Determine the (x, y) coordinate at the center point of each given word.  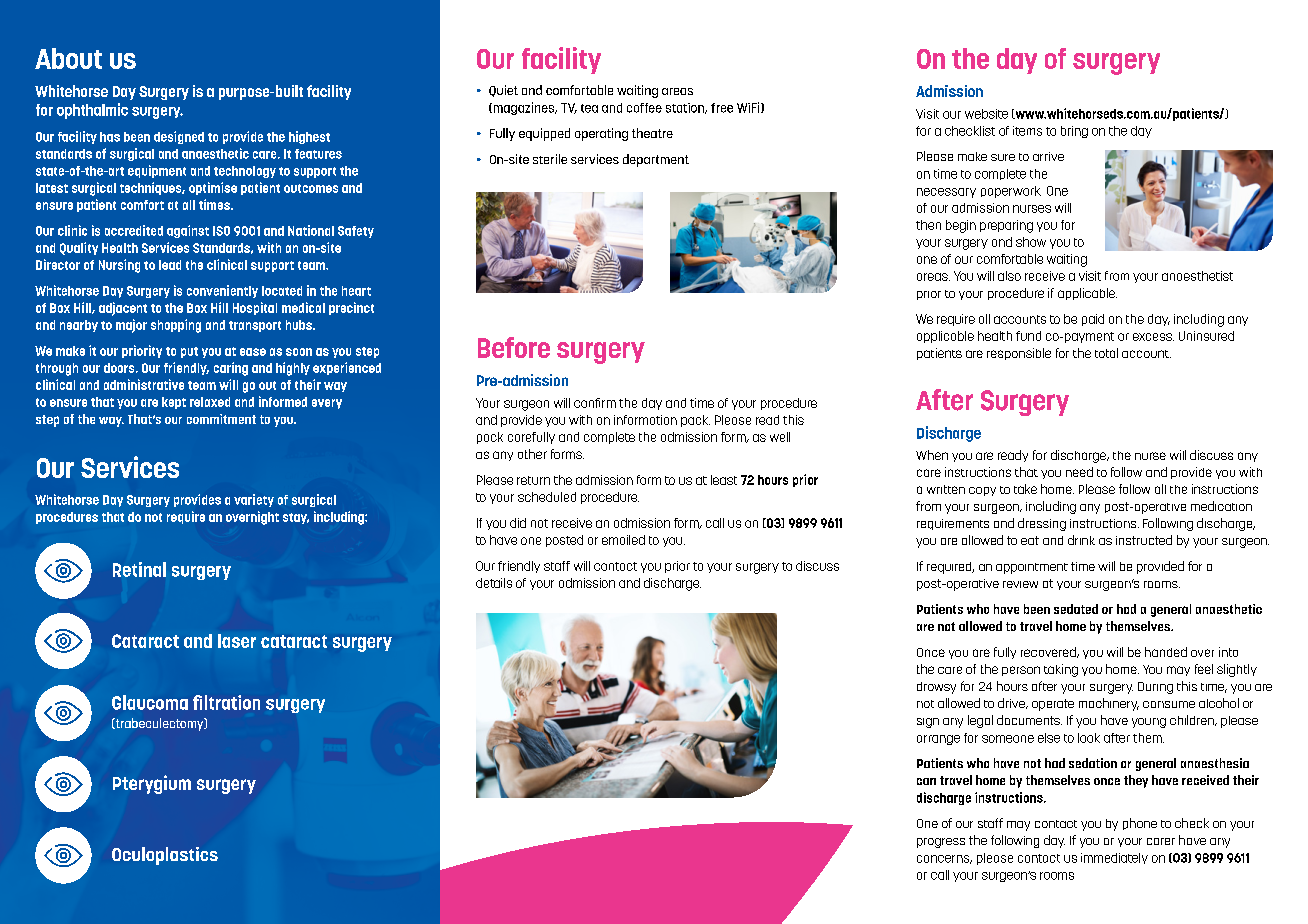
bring (1074, 132)
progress (941, 843)
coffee (644, 108)
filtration (226, 702)
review (1020, 584)
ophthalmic (92, 111)
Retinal (139, 569)
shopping (176, 326)
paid (1093, 320)
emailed (623, 540)
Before (514, 347)
